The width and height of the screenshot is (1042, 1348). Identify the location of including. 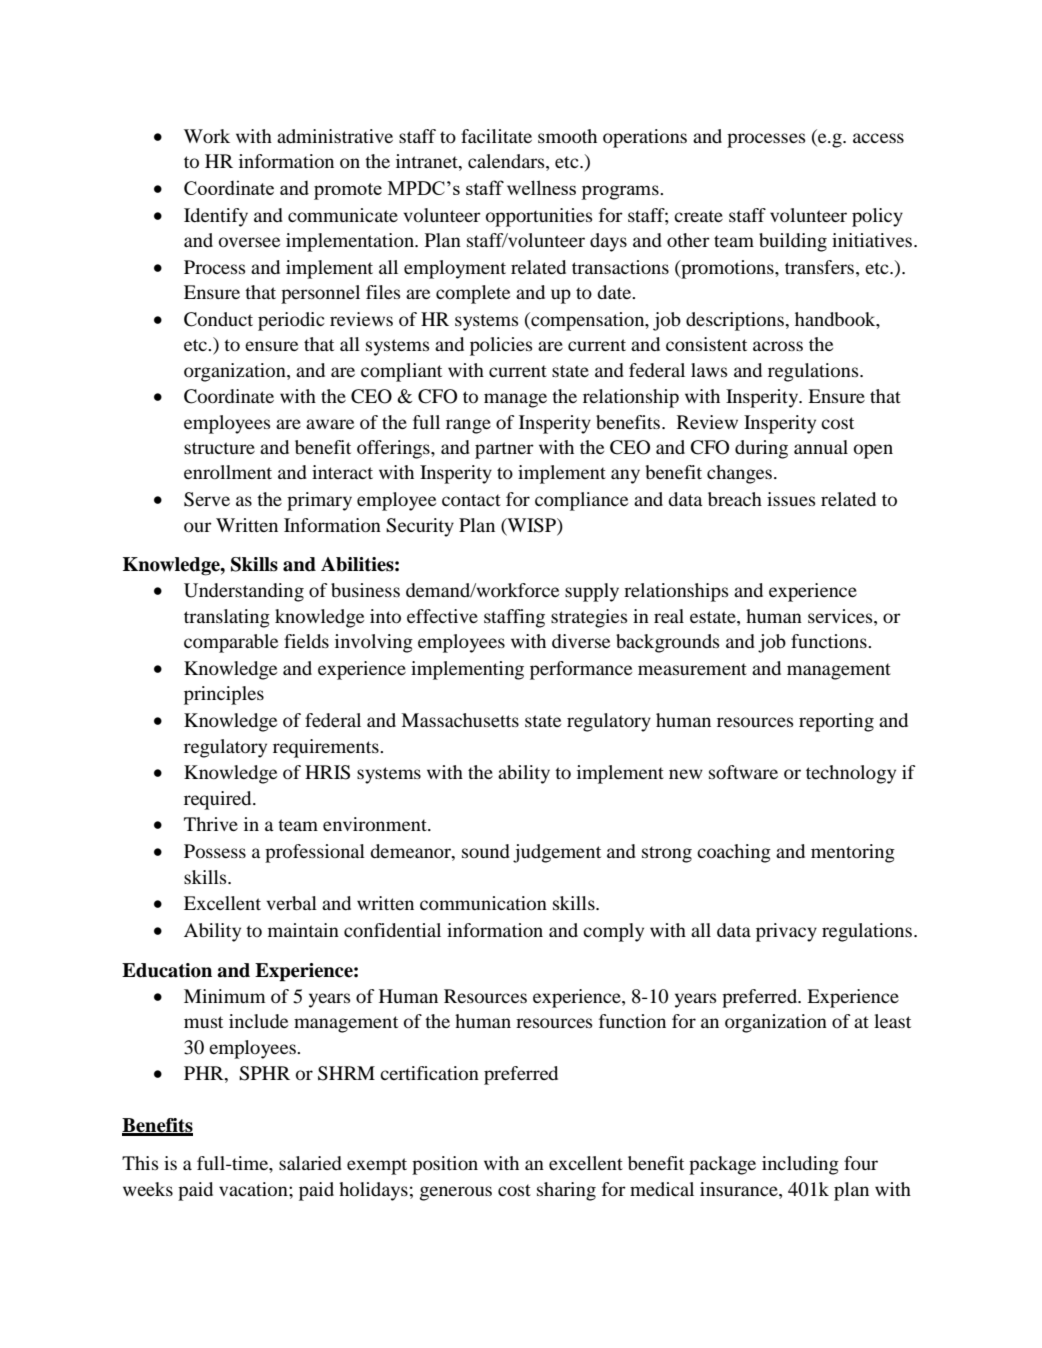
(800, 1165).
